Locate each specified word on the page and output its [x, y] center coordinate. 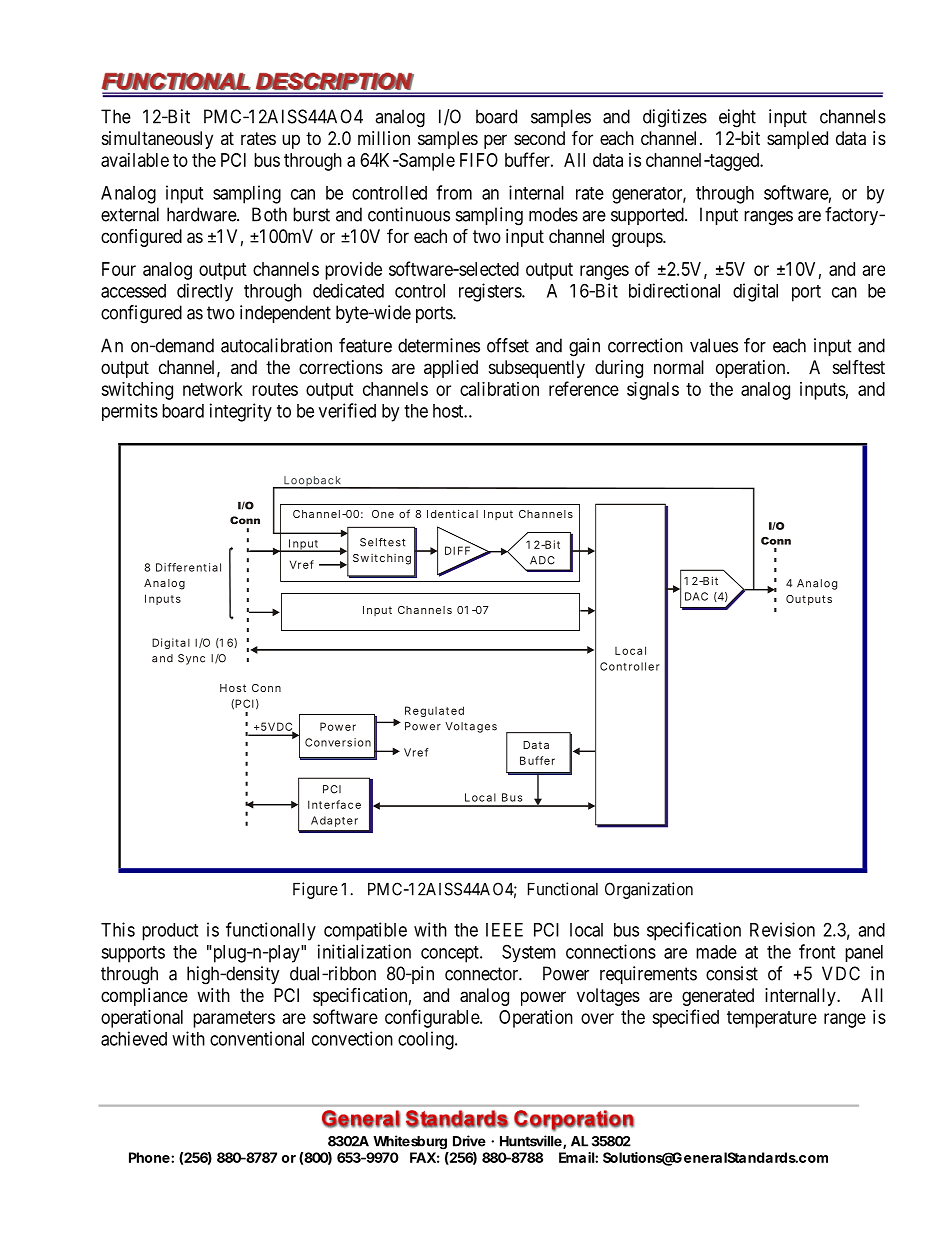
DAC [696, 596]
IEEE [504, 930]
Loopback [313, 482]
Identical [452, 513]
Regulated [434, 711]
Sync [191, 659]
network [213, 389]
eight [737, 118]
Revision [782, 929]
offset [508, 345]
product [170, 932]
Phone [150, 1157]
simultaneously [157, 140]
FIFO [479, 160]
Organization [649, 890]
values [714, 345]
